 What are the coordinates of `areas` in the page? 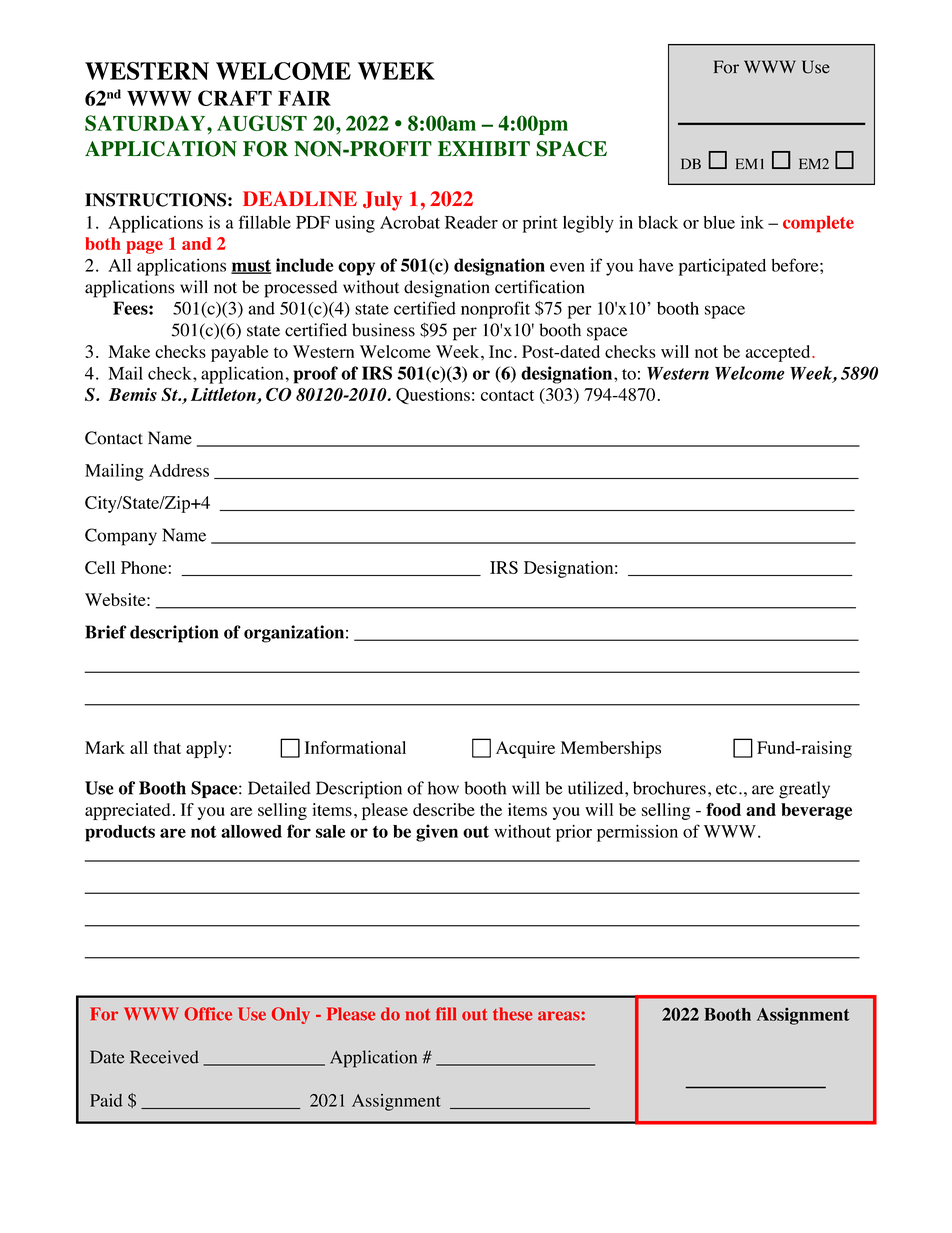 It's located at (560, 1016).
